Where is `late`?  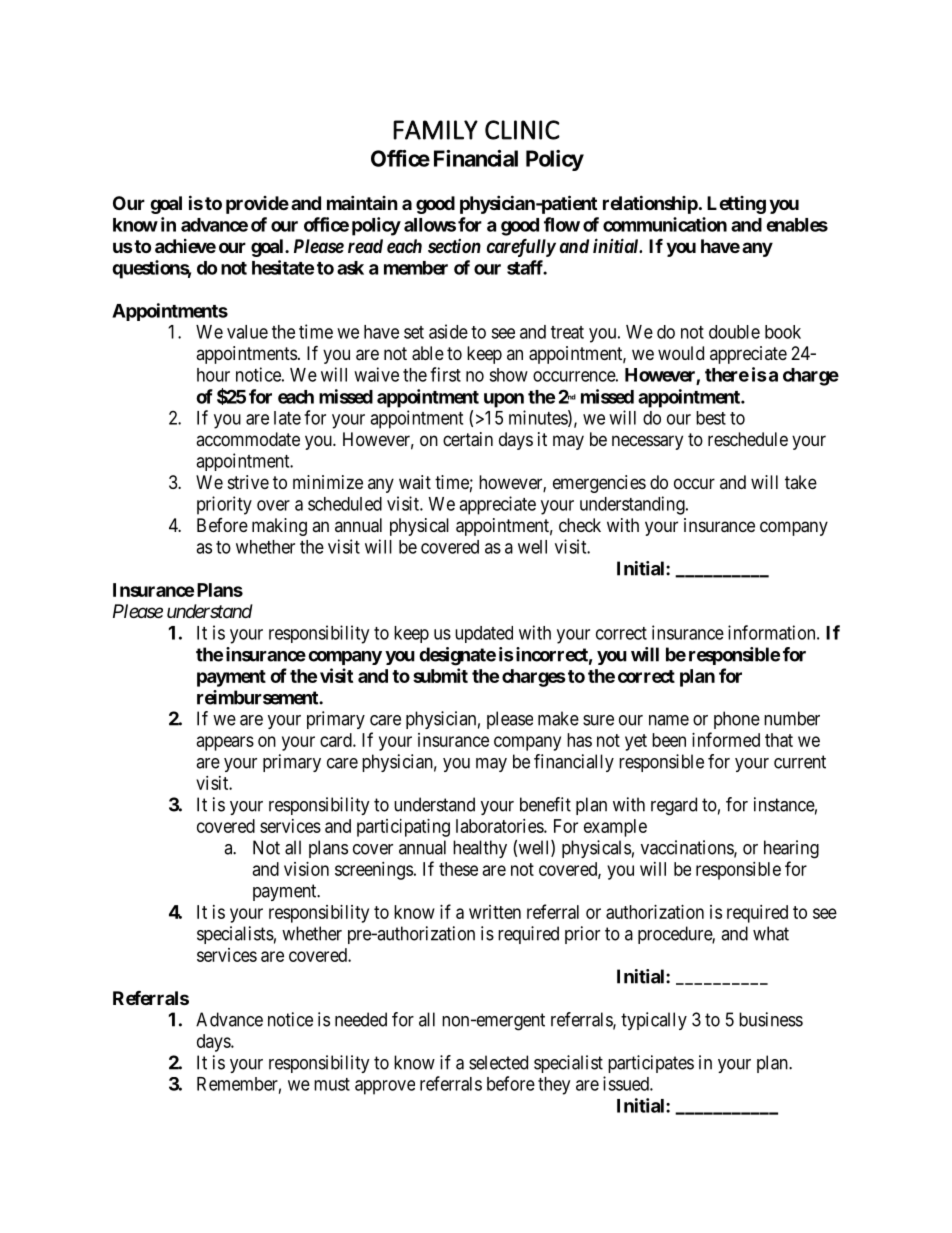 late is located at coordinates (287, 418).
